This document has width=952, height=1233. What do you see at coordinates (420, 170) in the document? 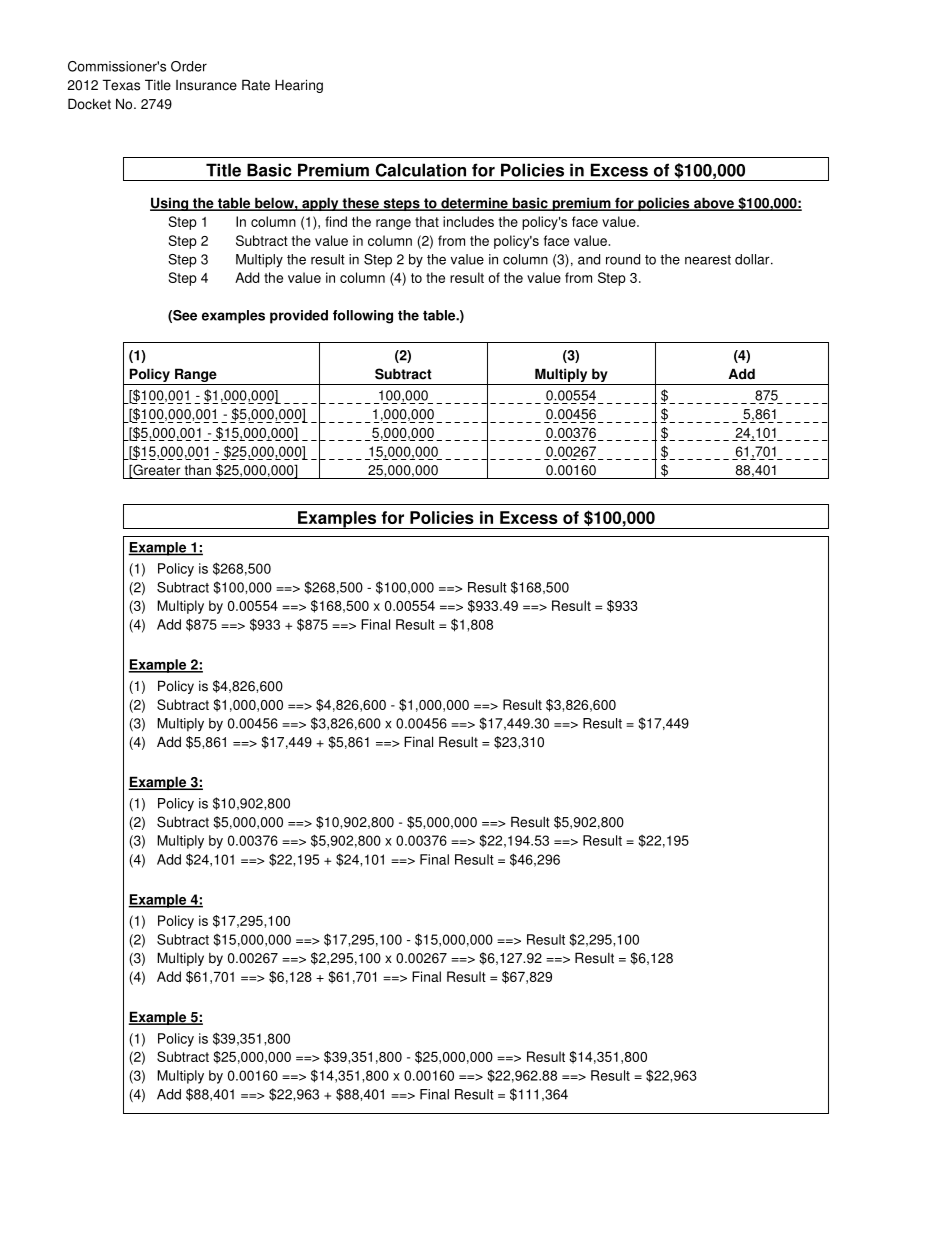
I see `Calculation` at bounding box center [420, 170].
